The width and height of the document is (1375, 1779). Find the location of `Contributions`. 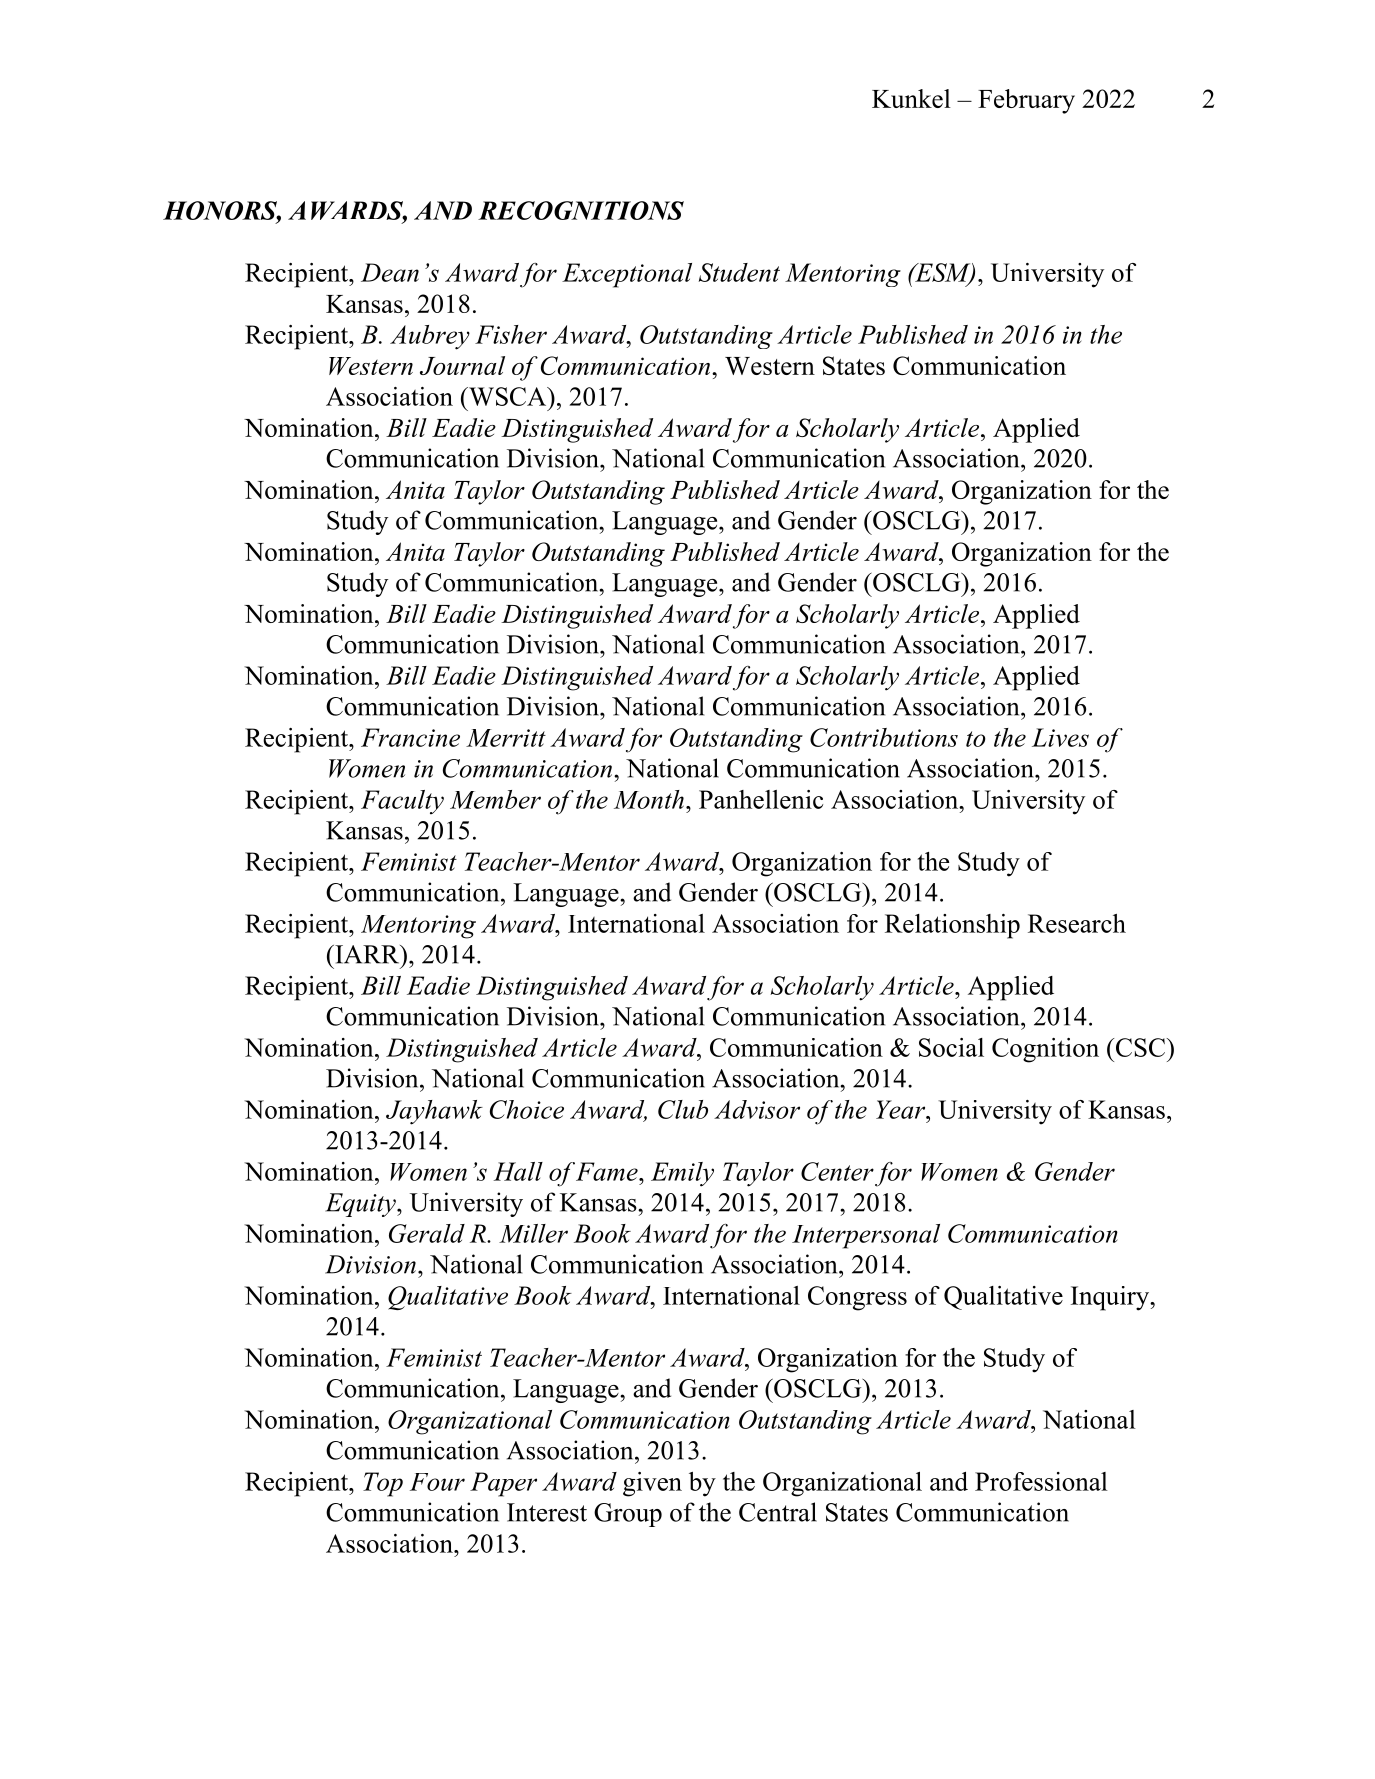

Contributions is located at coordinates (884, 737).
